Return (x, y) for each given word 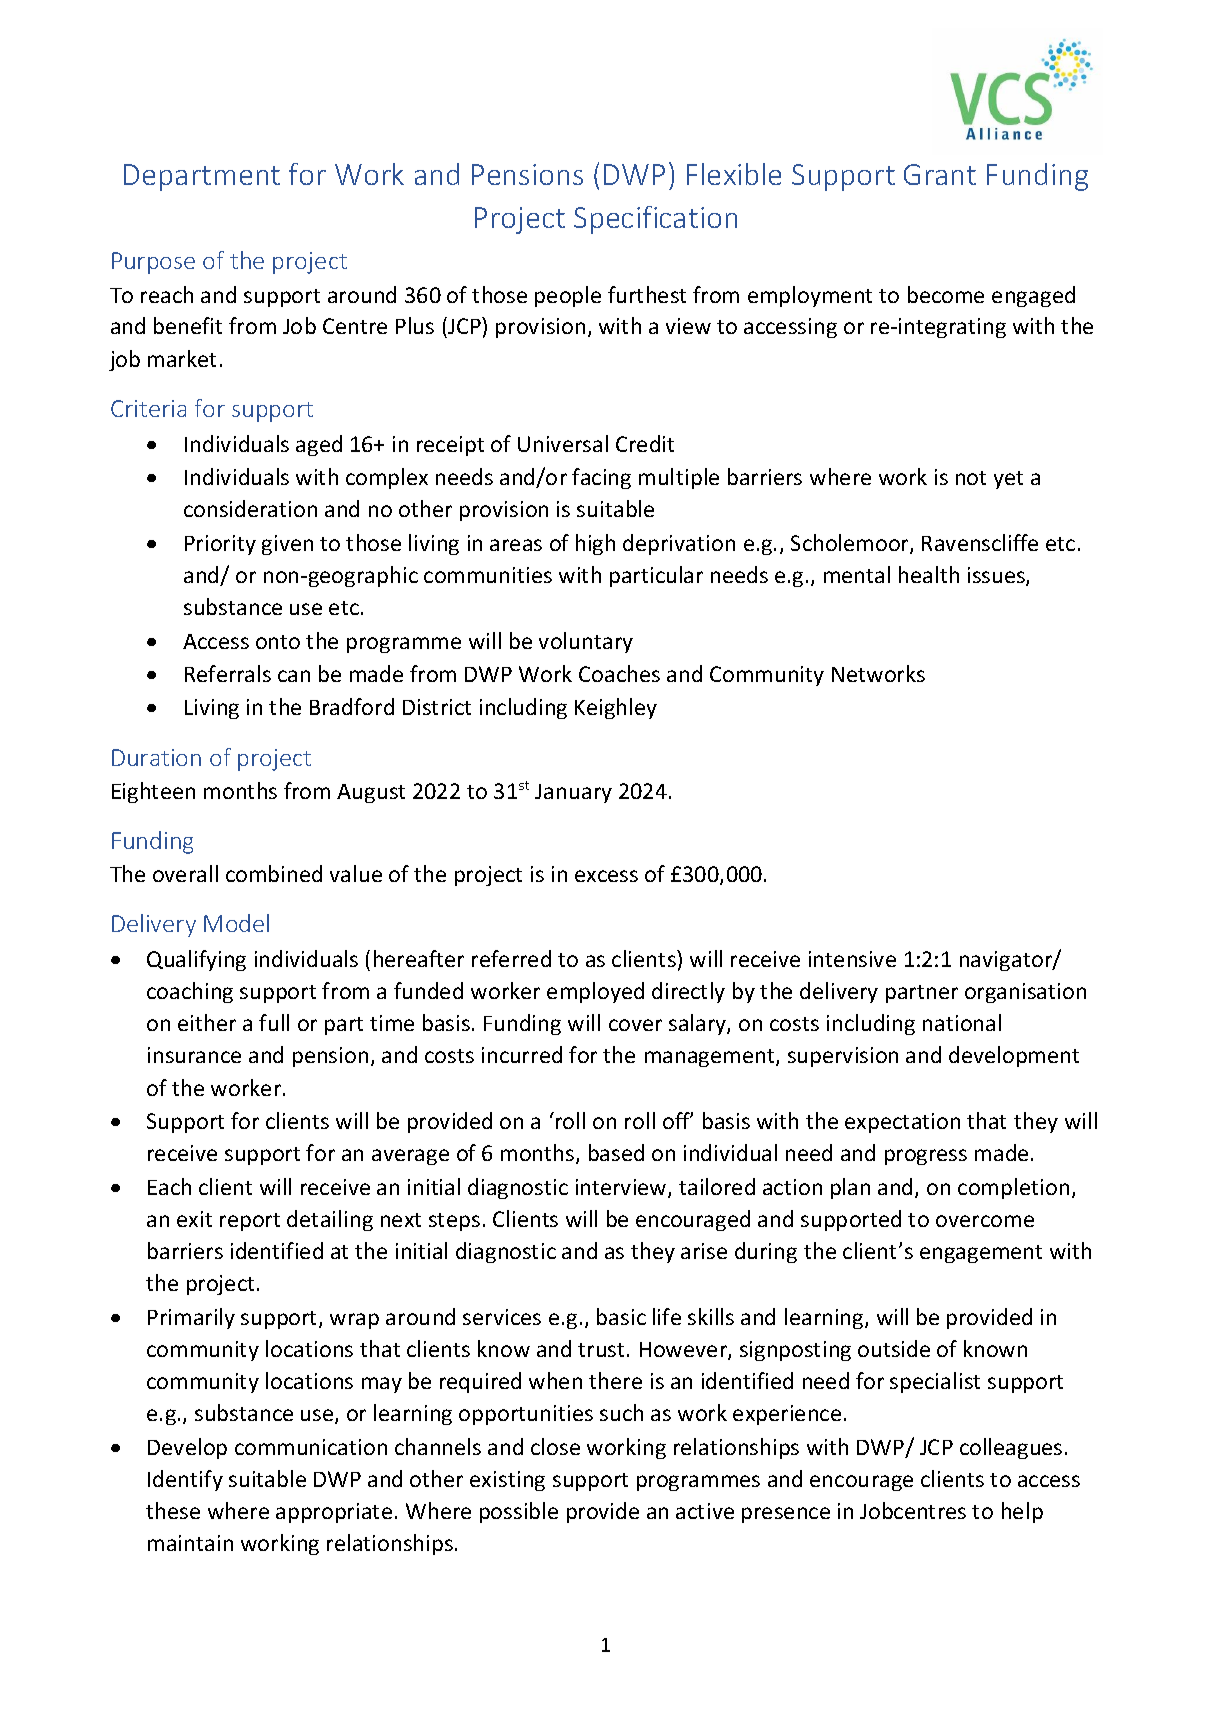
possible (519, 1512)
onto (278, 642)
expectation (902, 1123)
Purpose (153, 263)
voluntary (586, 642)
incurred (522, 1054)
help (1022, 1512)
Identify (185, 1480)
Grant (940, 174)
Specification (655, 220)
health (929, 574)
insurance (194, 1055)
